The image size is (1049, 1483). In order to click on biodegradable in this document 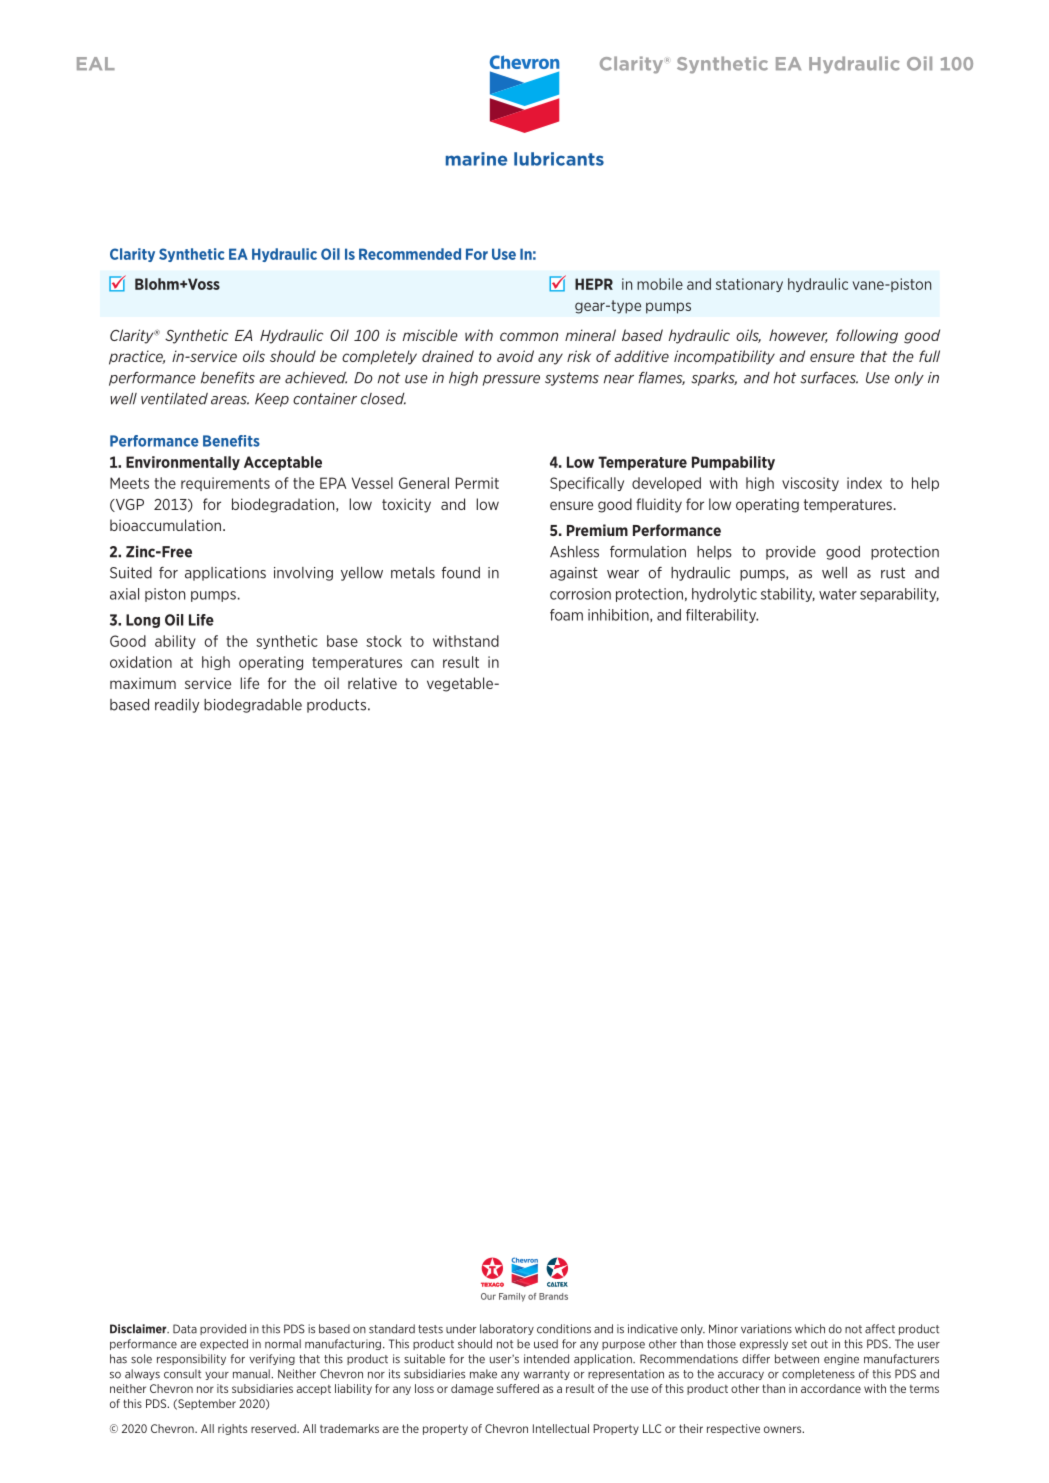, I will do `click(253, 706)`.
